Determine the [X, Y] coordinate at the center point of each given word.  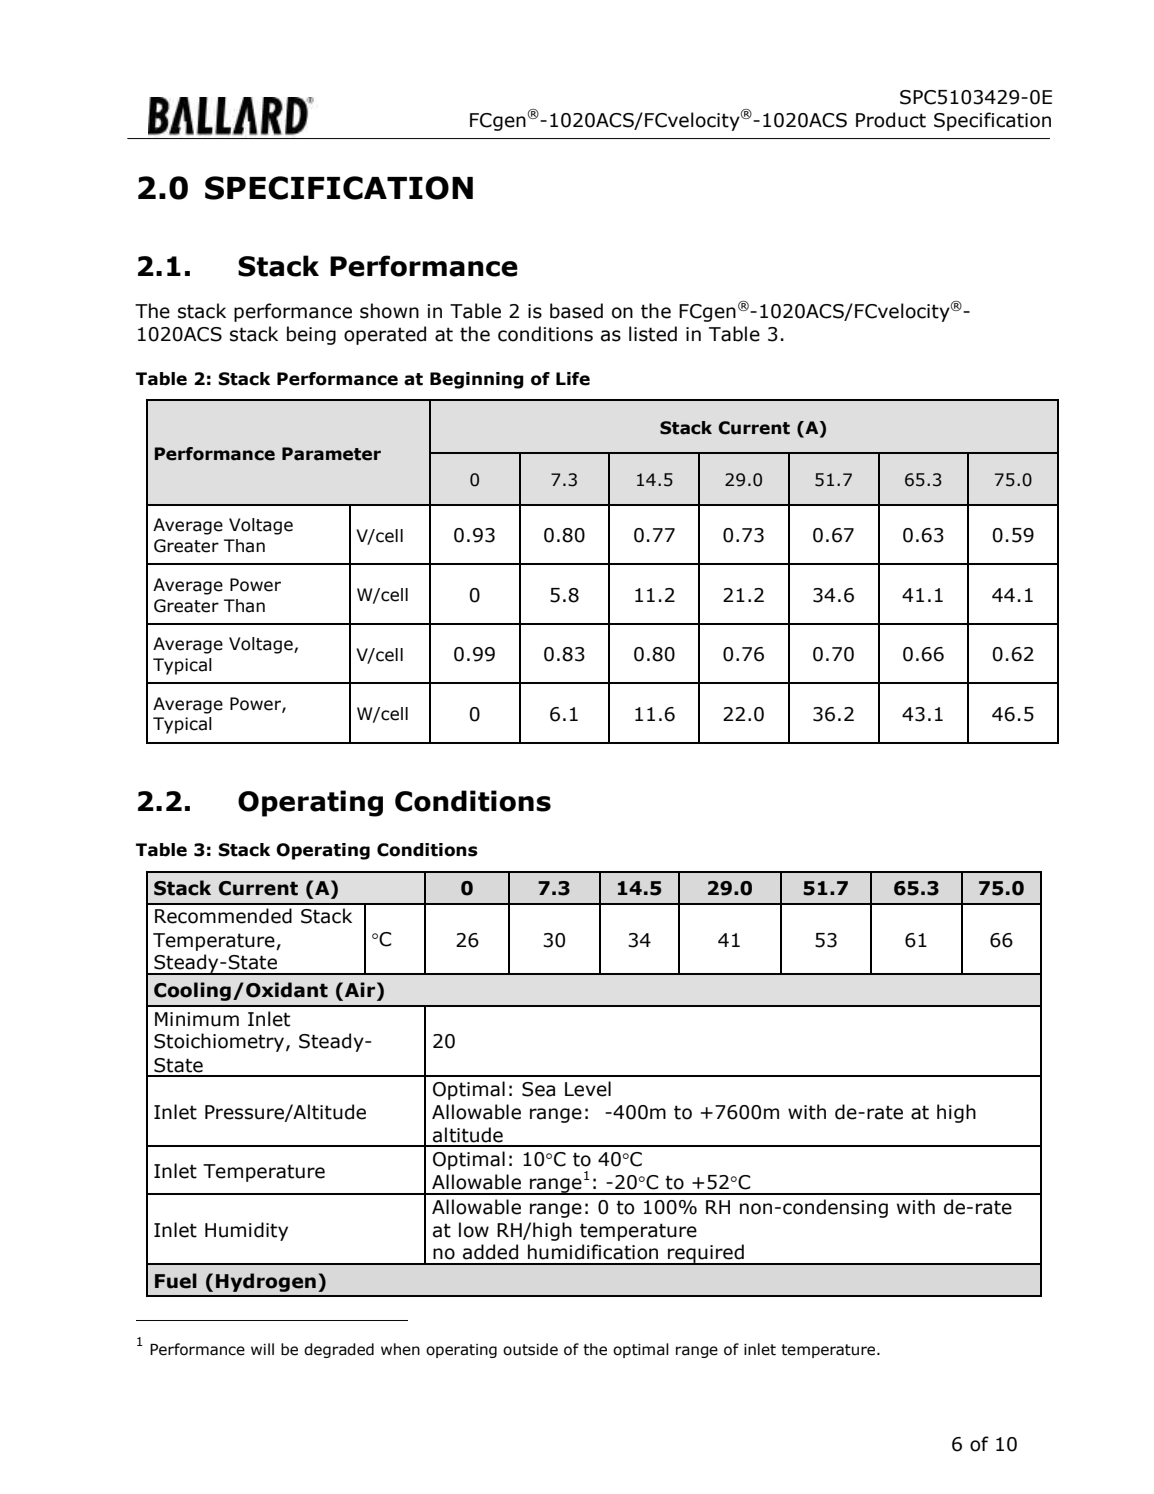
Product [891, 120]
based [576, 311]
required [706, 1254]
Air [360, 989]
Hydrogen [266, 1282]
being [311, 335]
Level [588, 1089]
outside [530, 1349]
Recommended [223, 916]
